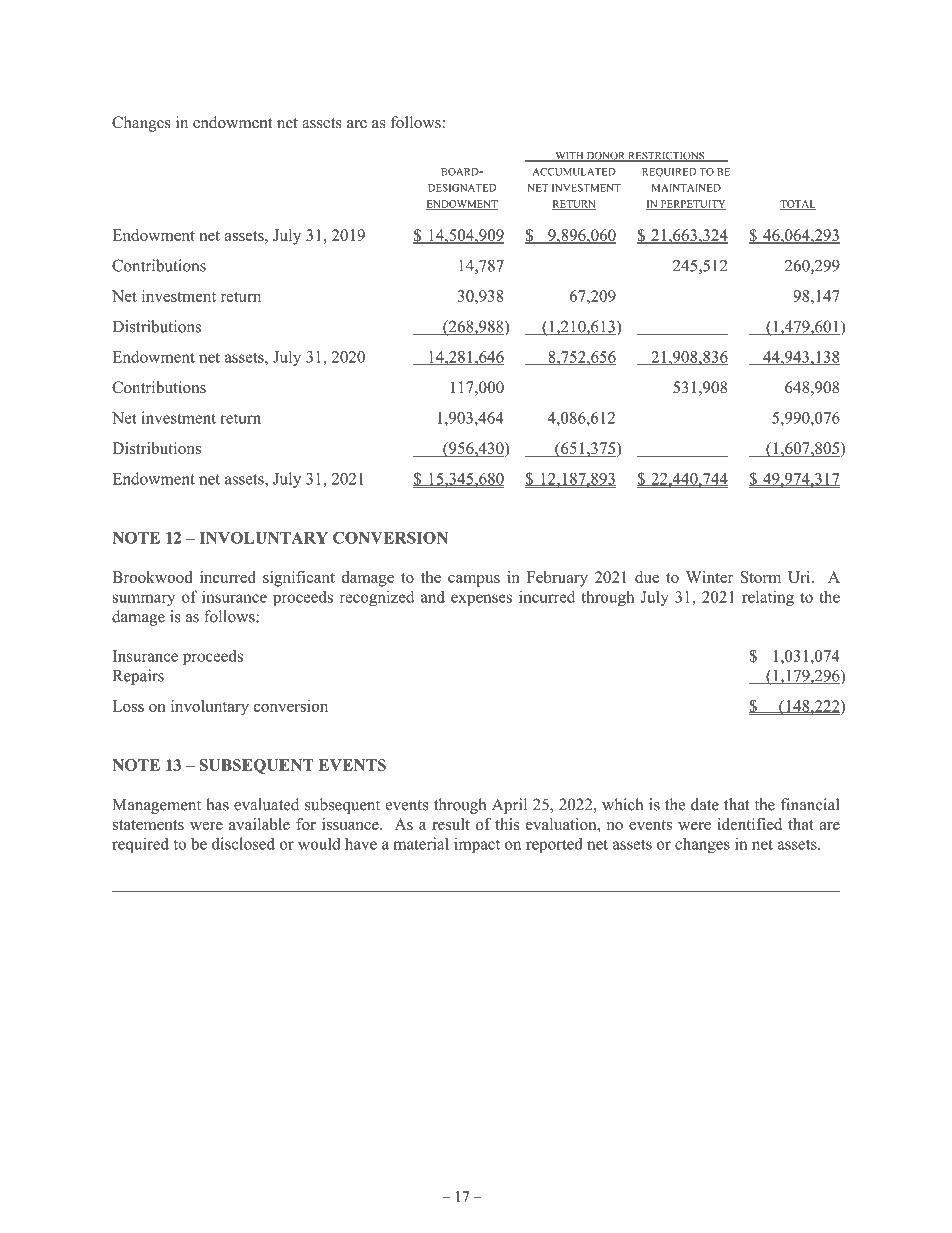  What do you see at coordinates (686, 188) in the page?
I see `MAINTAINED` at bounding box center [686, 188].
